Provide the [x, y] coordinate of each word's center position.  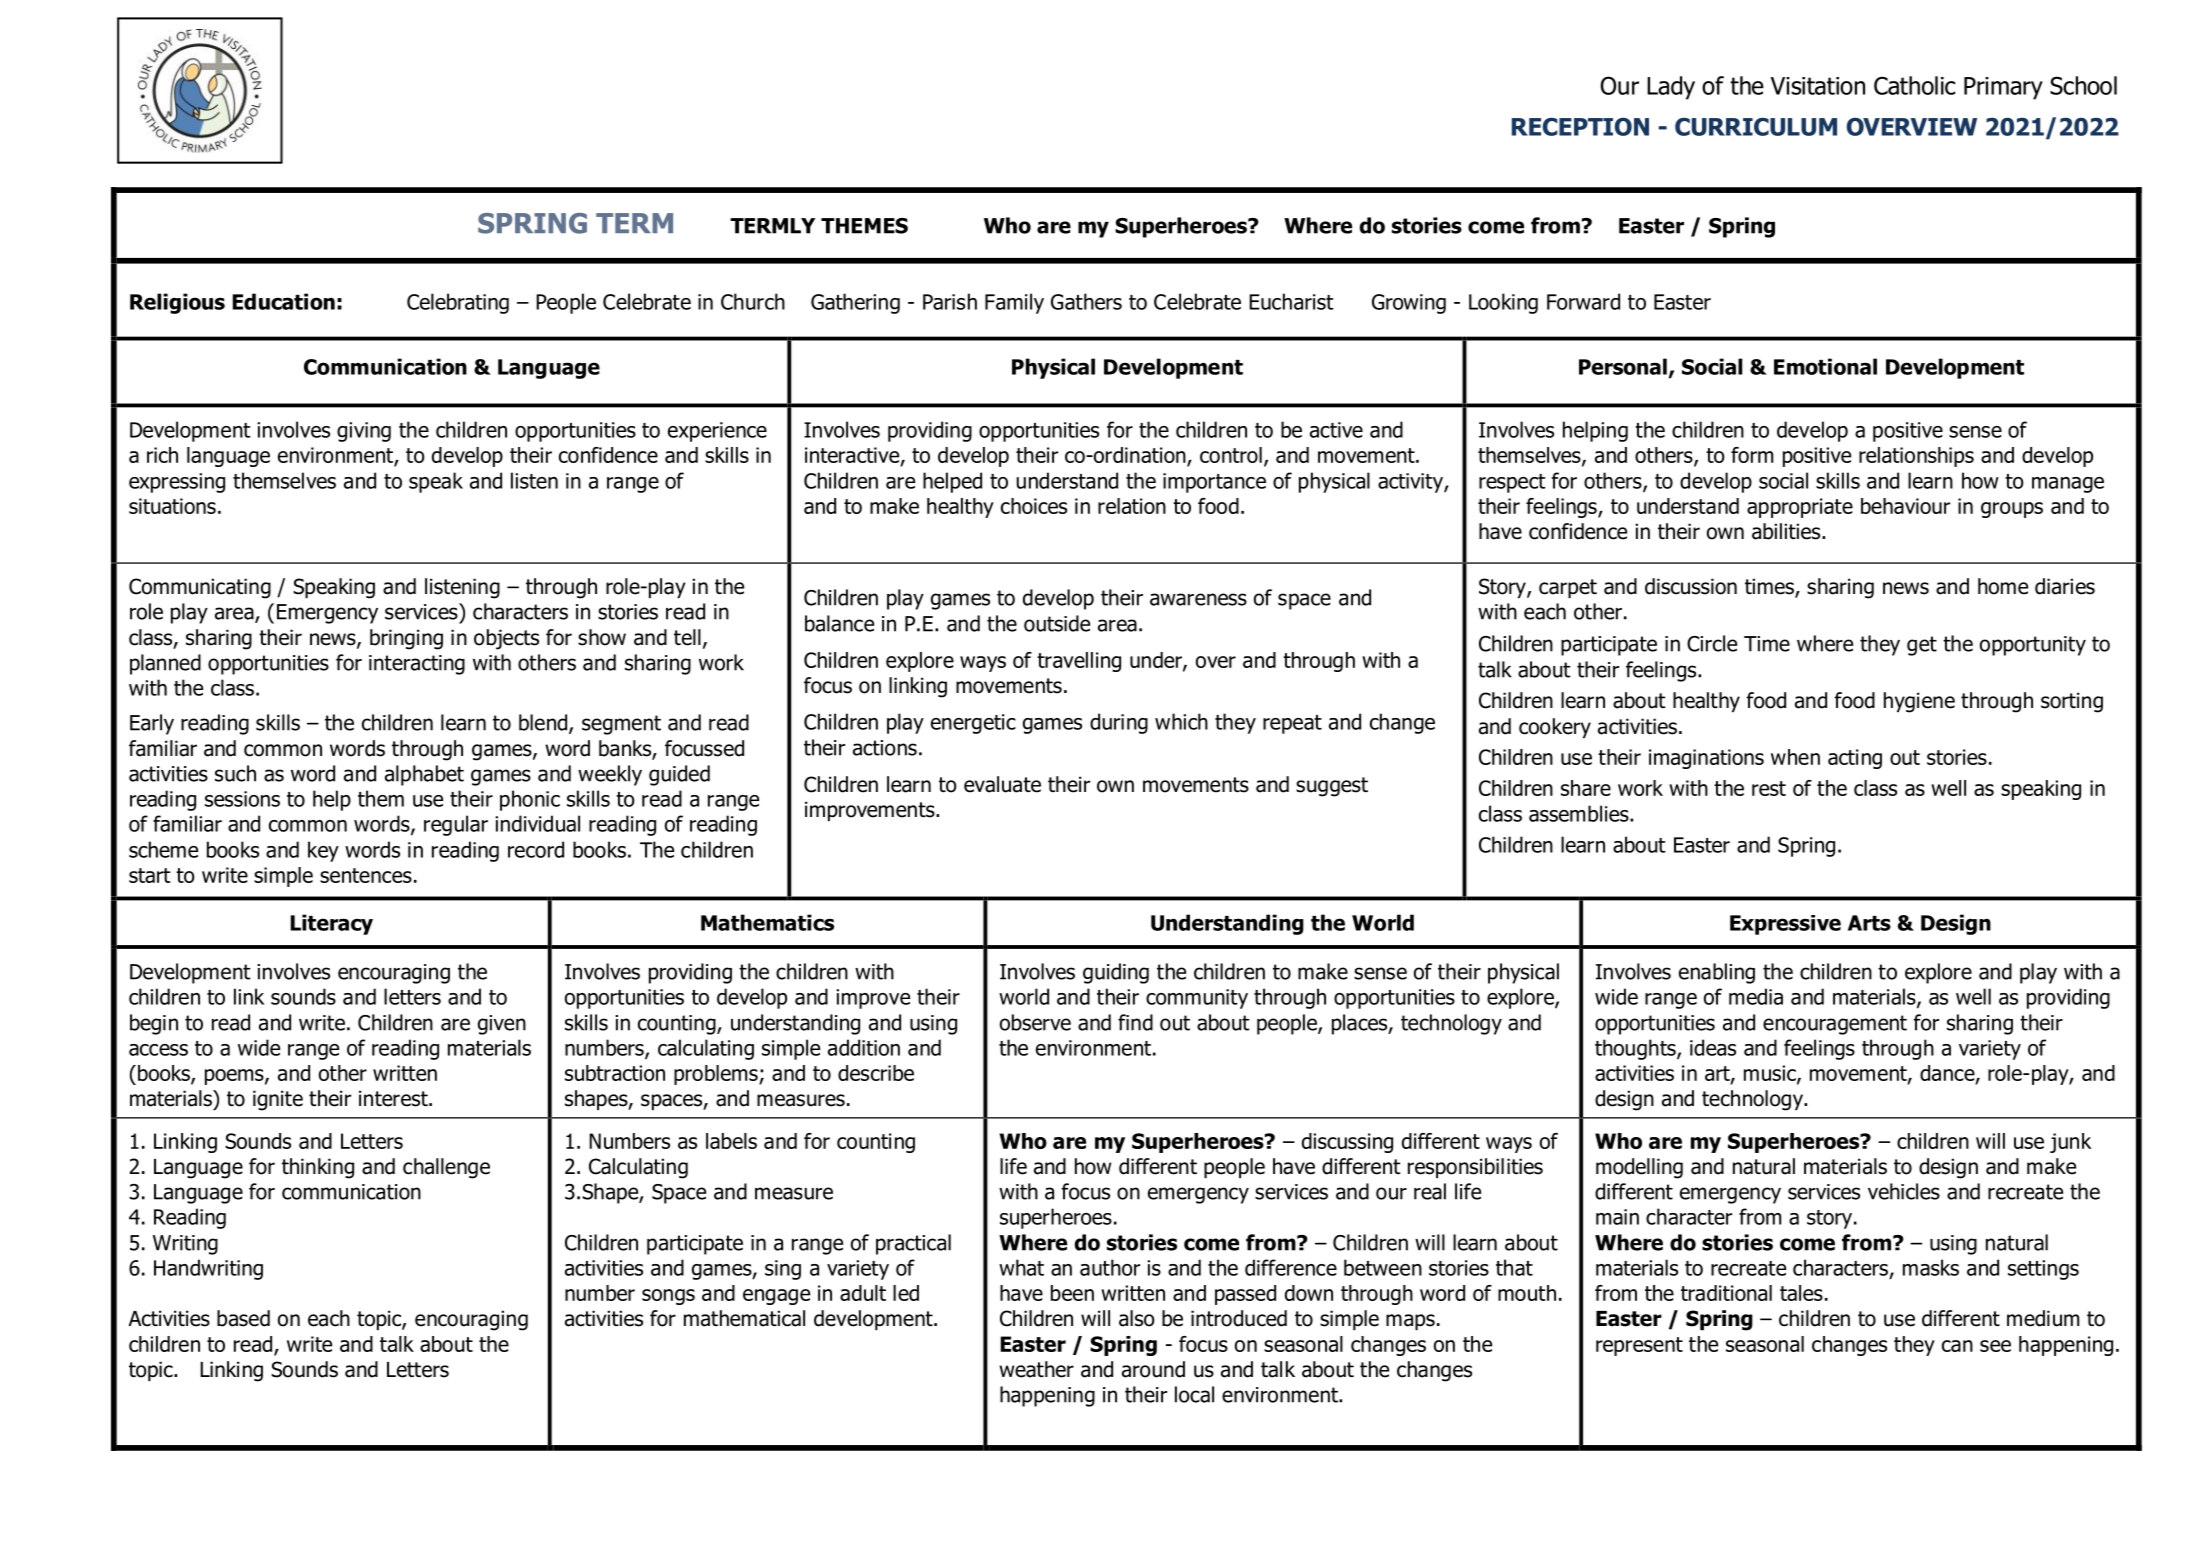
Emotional [1825, 366]
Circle [1712, 643]
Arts [1869, 923]
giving [364, 432]
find [1135, 1022]
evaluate [1002, 784]
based [243, 1318]
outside [1057, 623]
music [1771, 1074]
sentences [366, 875]
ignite [278, 1100]
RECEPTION [1580, 126]
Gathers [1086, 301]
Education [284, 301]
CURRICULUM [1756, 127]
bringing [406, 639]
